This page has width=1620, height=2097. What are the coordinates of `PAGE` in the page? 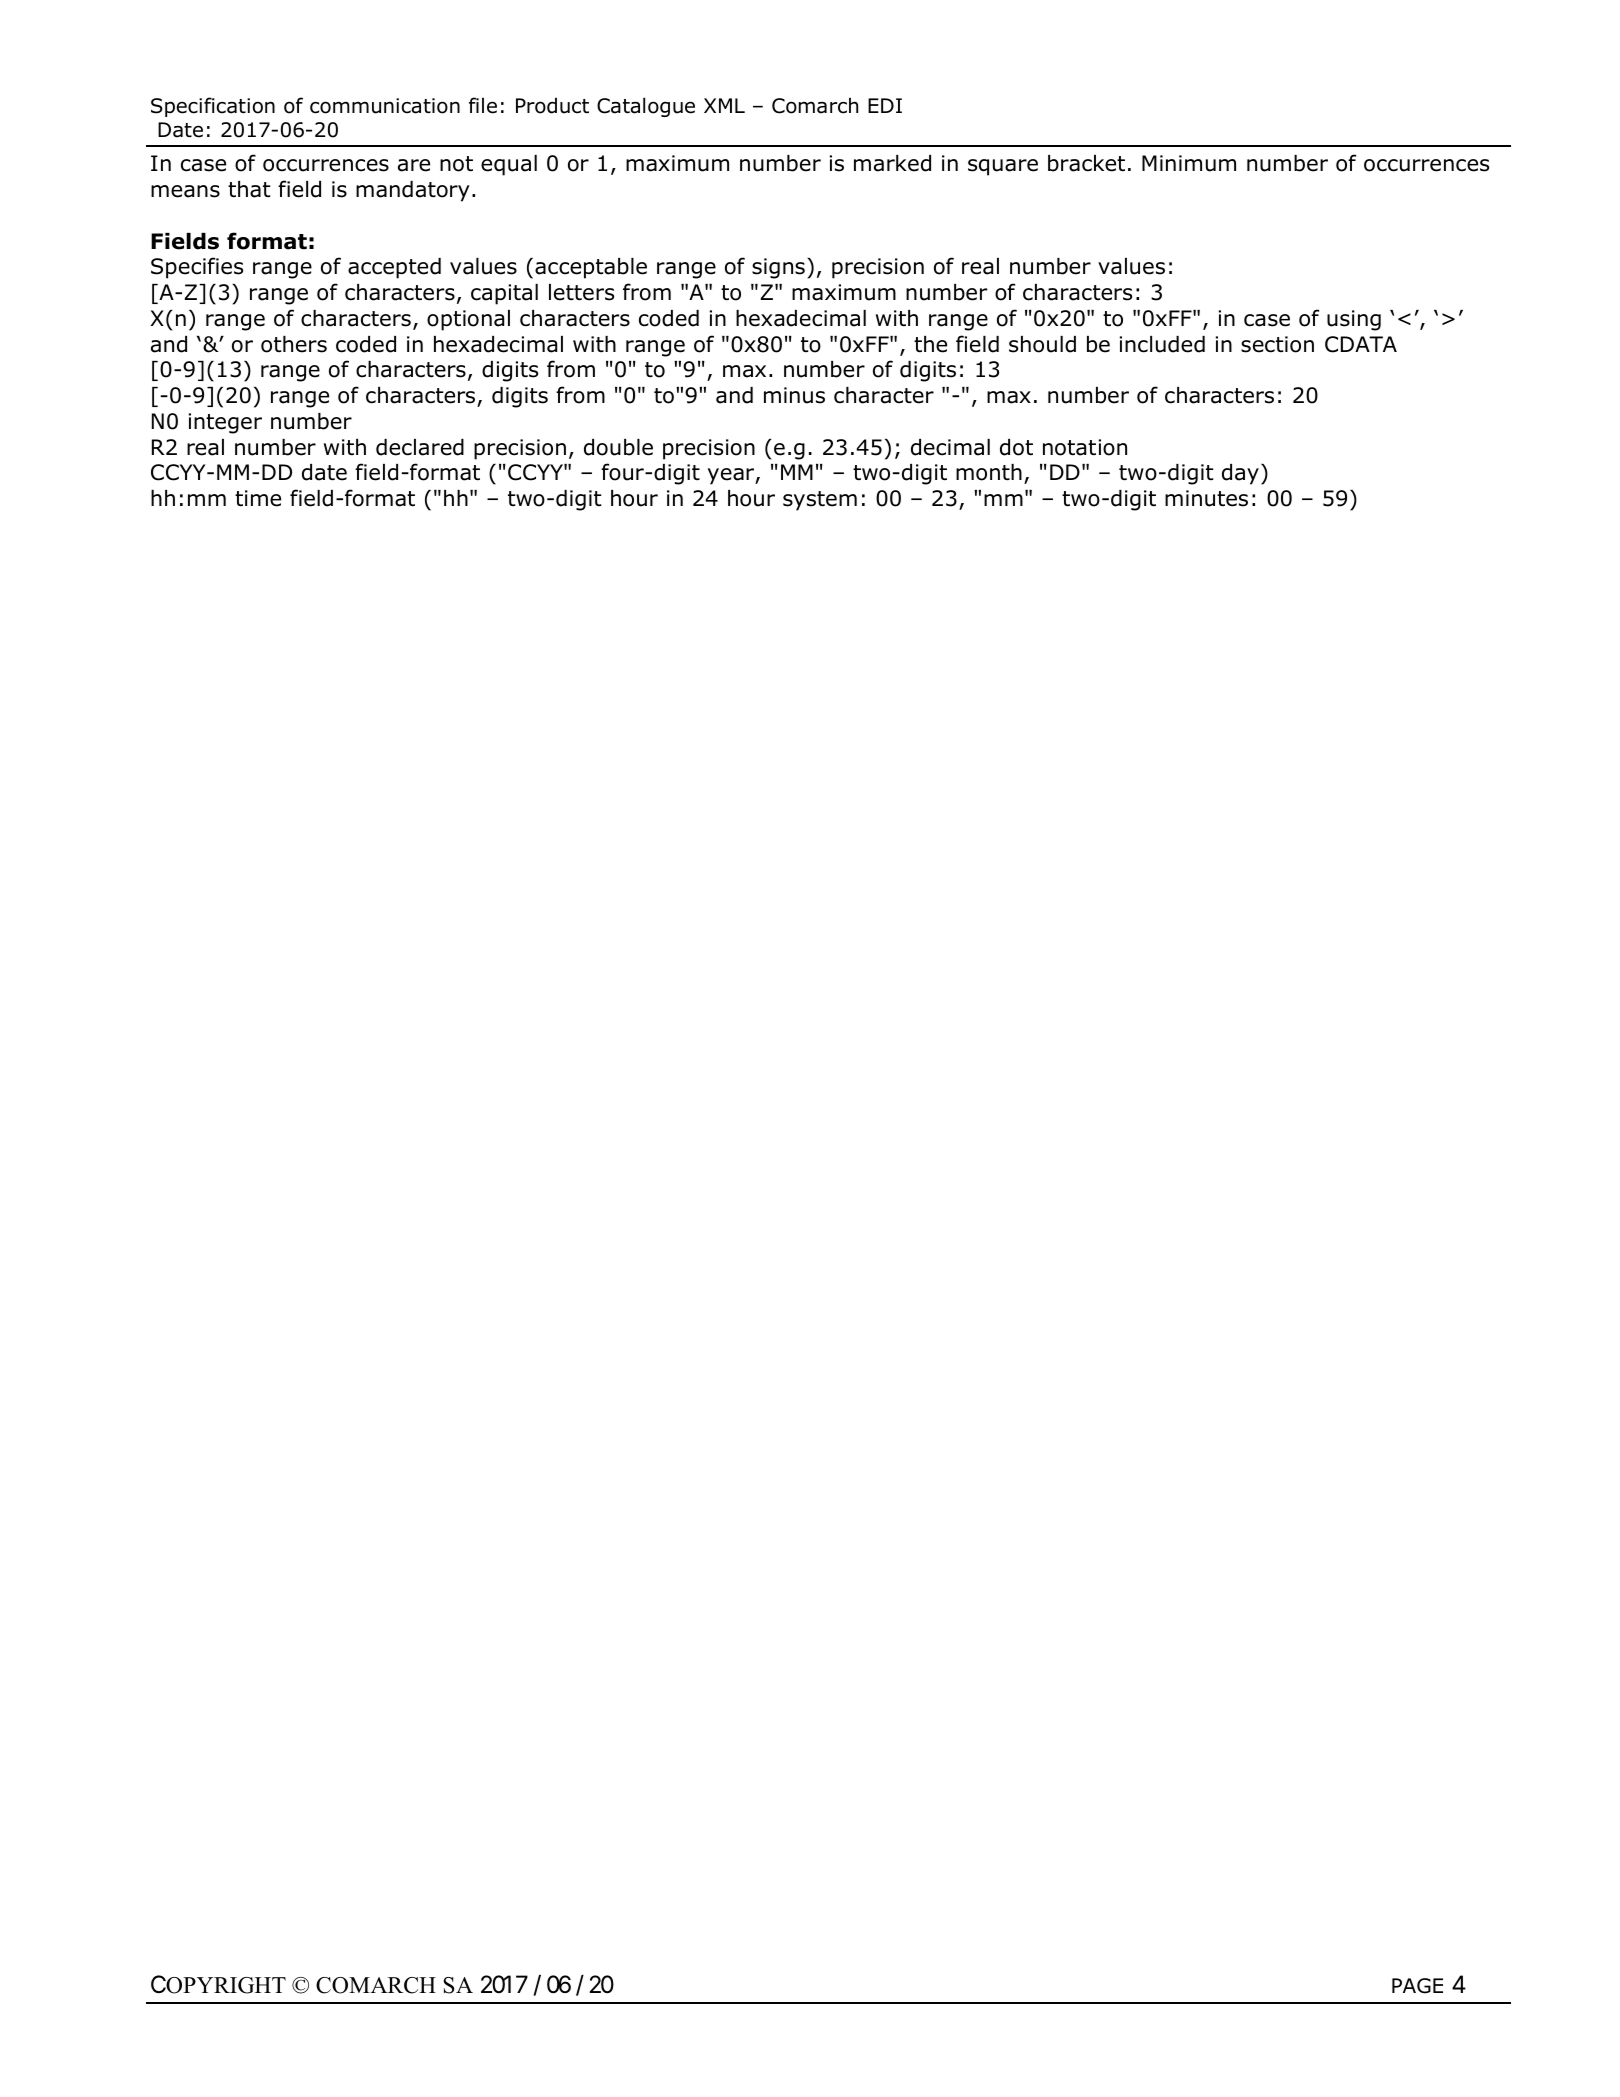 It's located at (1417, 1986).
